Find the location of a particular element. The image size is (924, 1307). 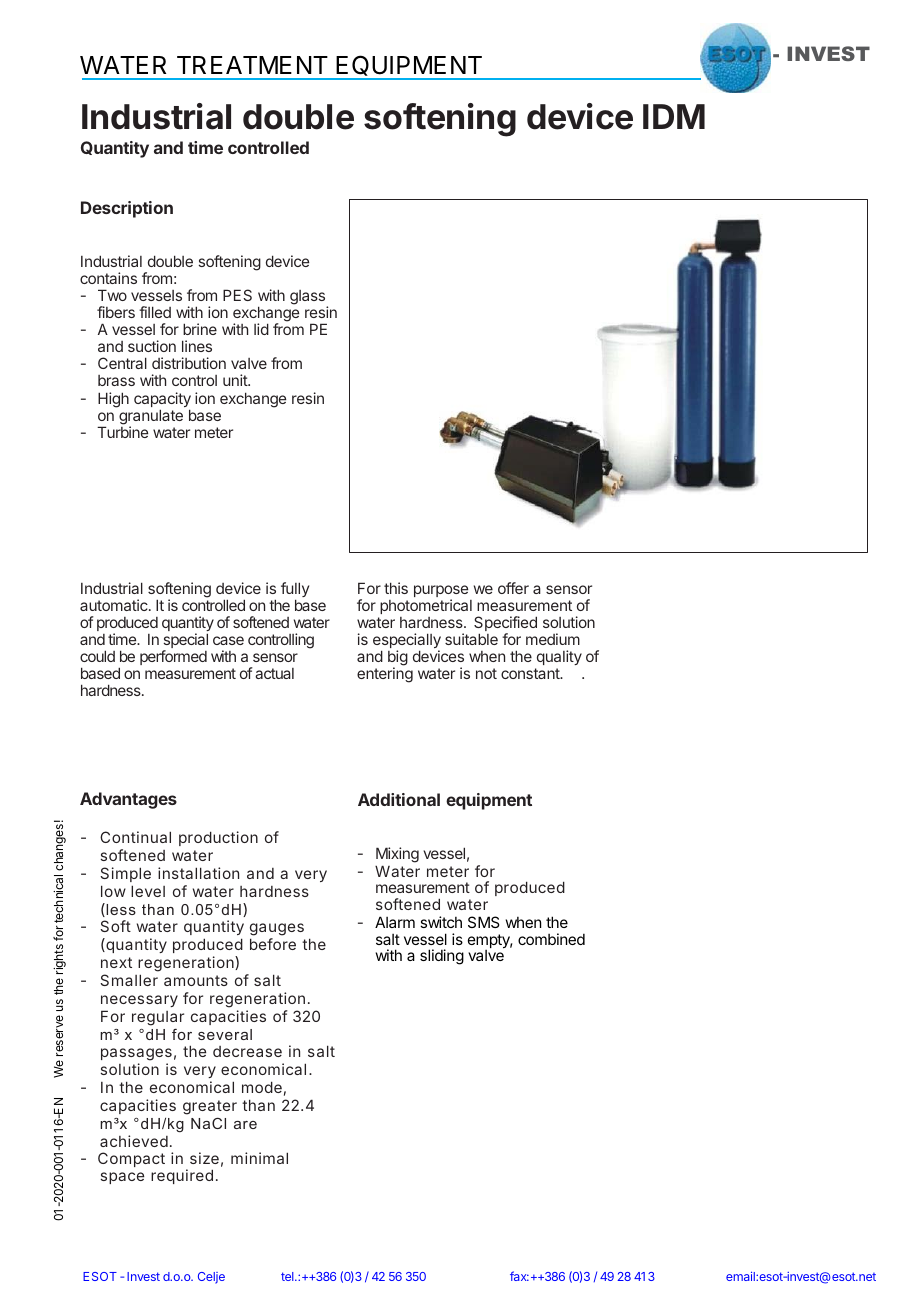

achieved is located at coordinates (134, 1141).
